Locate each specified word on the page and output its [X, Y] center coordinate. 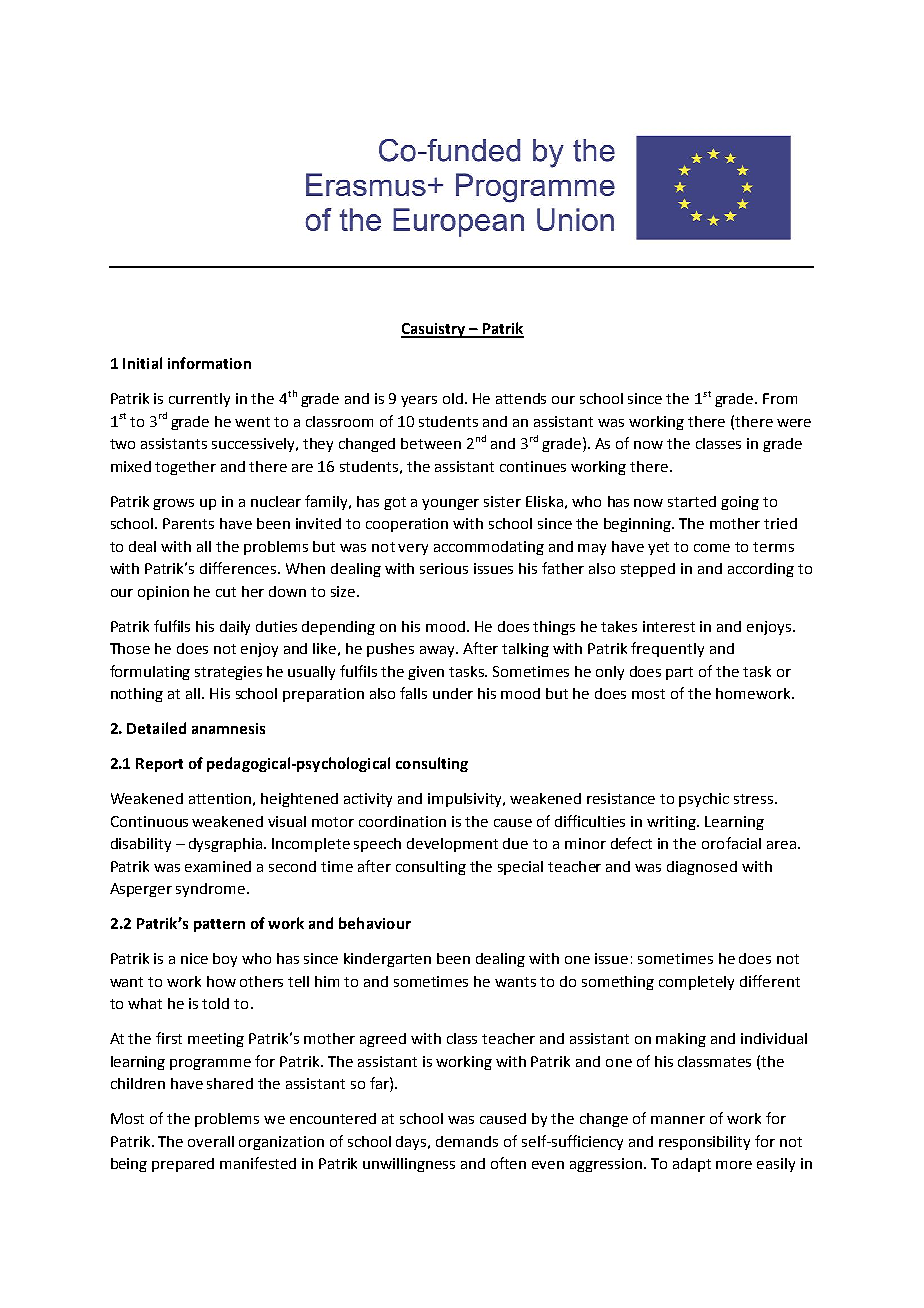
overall [211, 1141]
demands [467, 1141]
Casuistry [434, 330]
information [209, 363]
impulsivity [466, 800]
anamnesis [228, 728]
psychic [704, 800]
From [780, 398]
